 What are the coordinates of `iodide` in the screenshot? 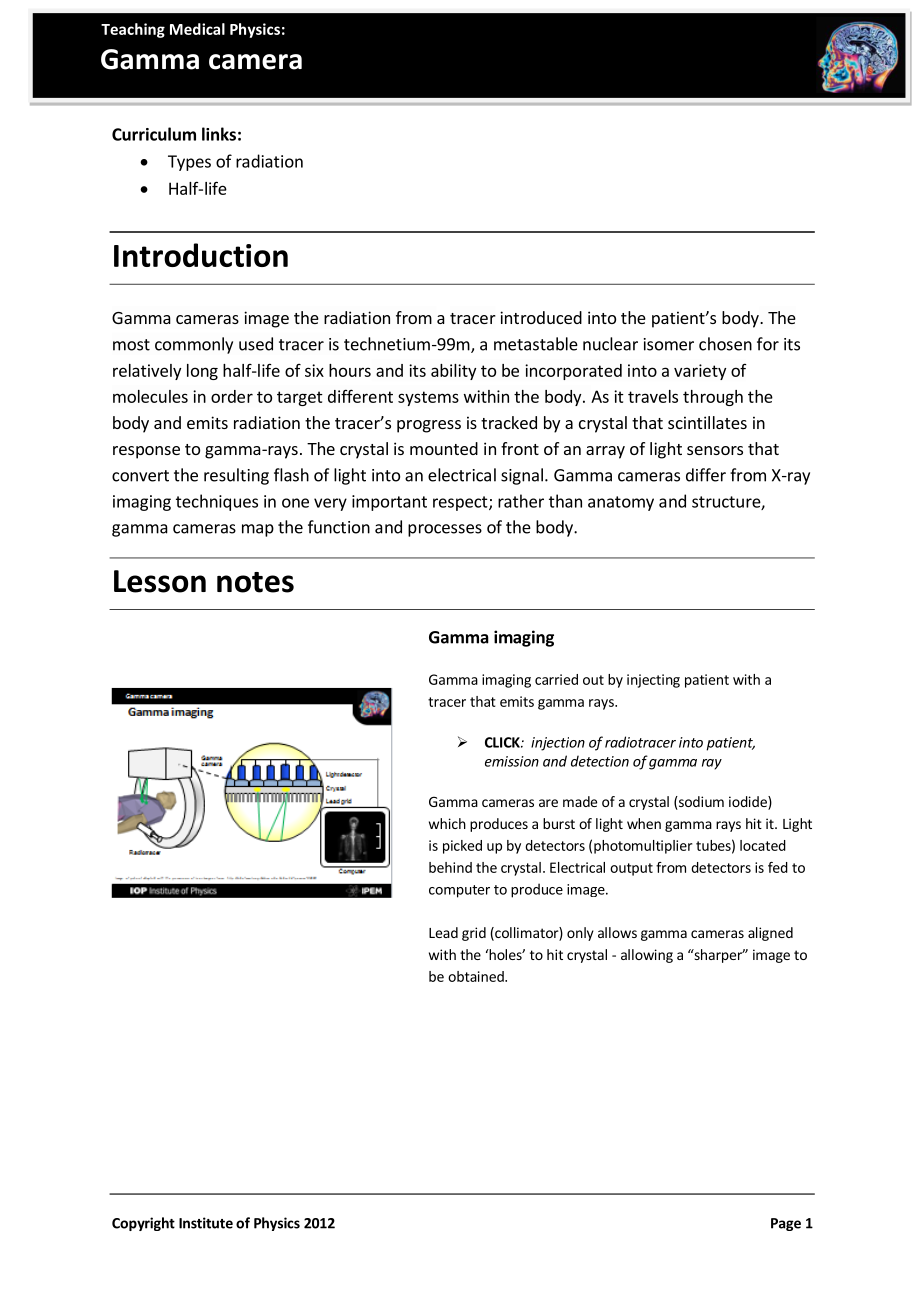 It's located at (749, 803).
